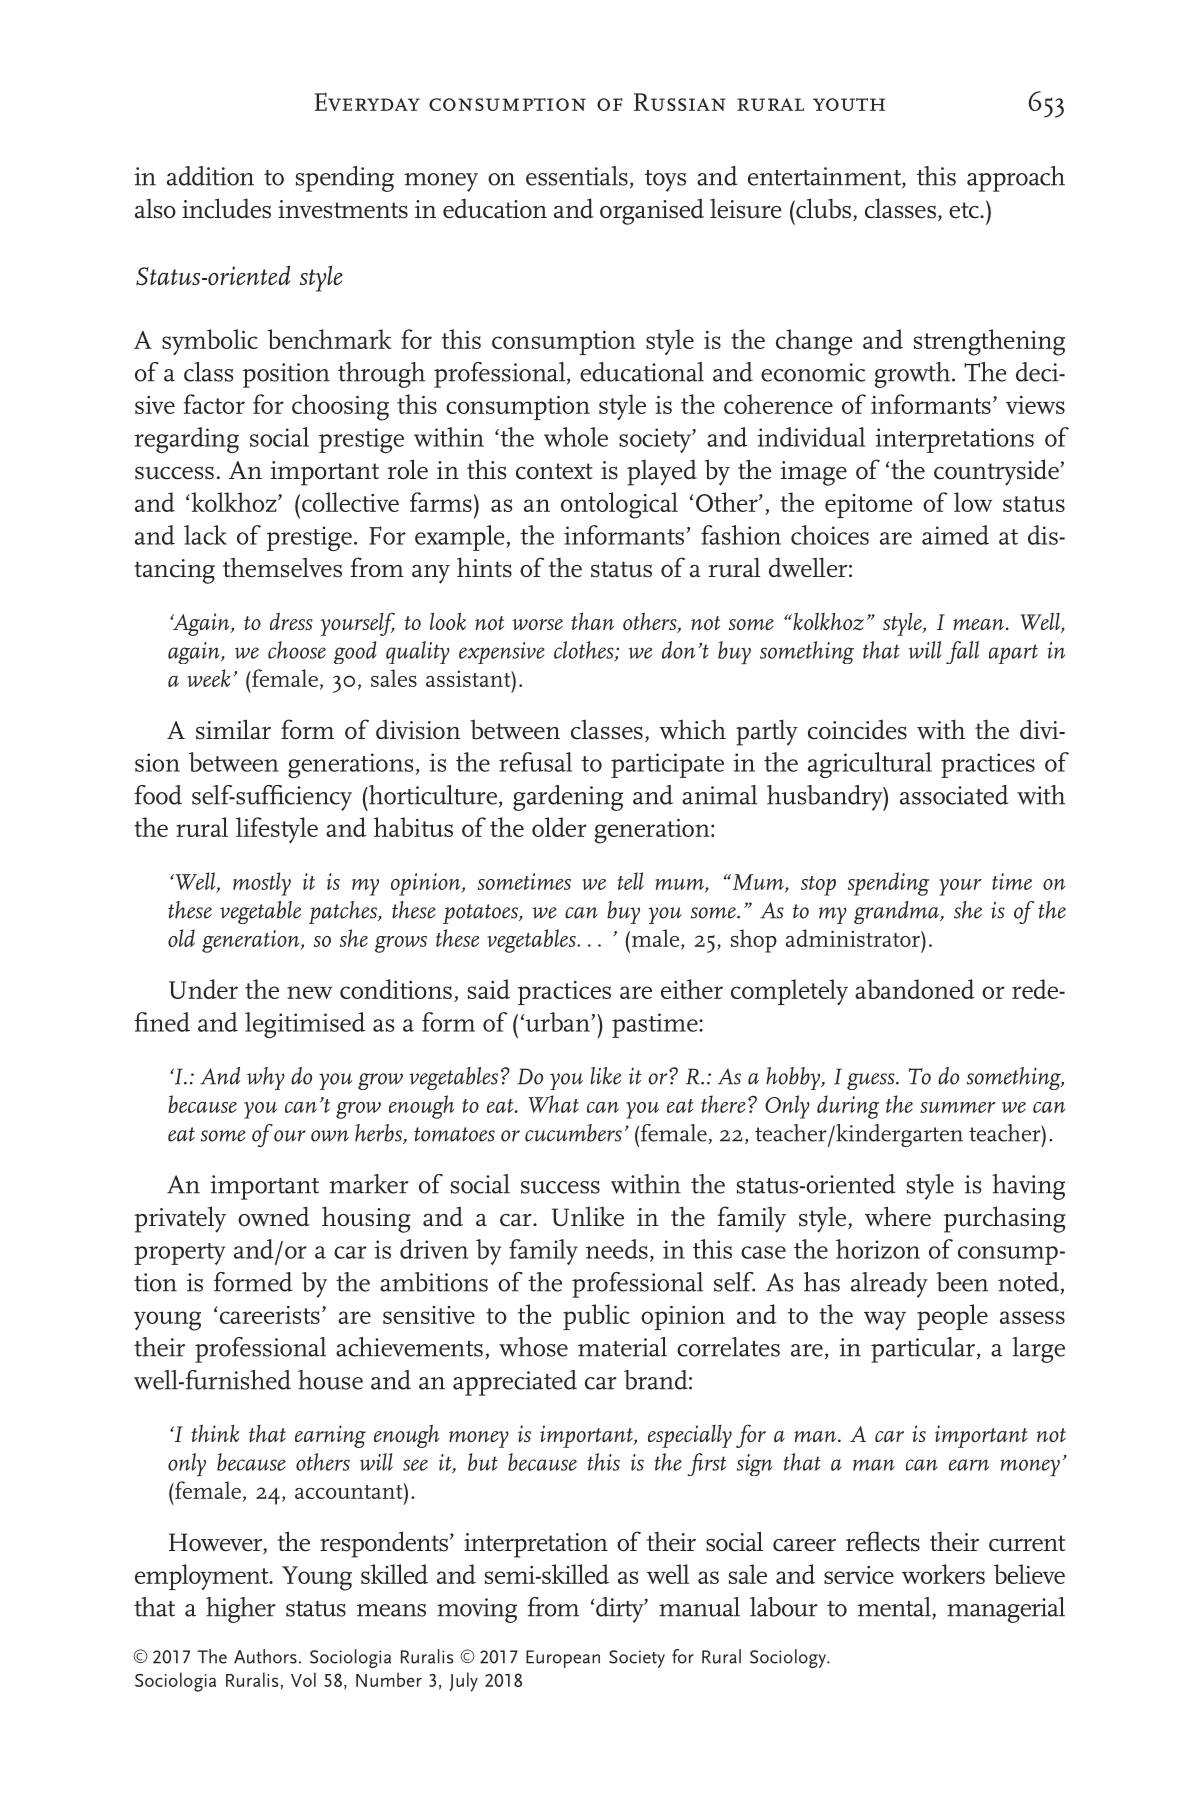  I want to click on tell, so click(630, 881).
